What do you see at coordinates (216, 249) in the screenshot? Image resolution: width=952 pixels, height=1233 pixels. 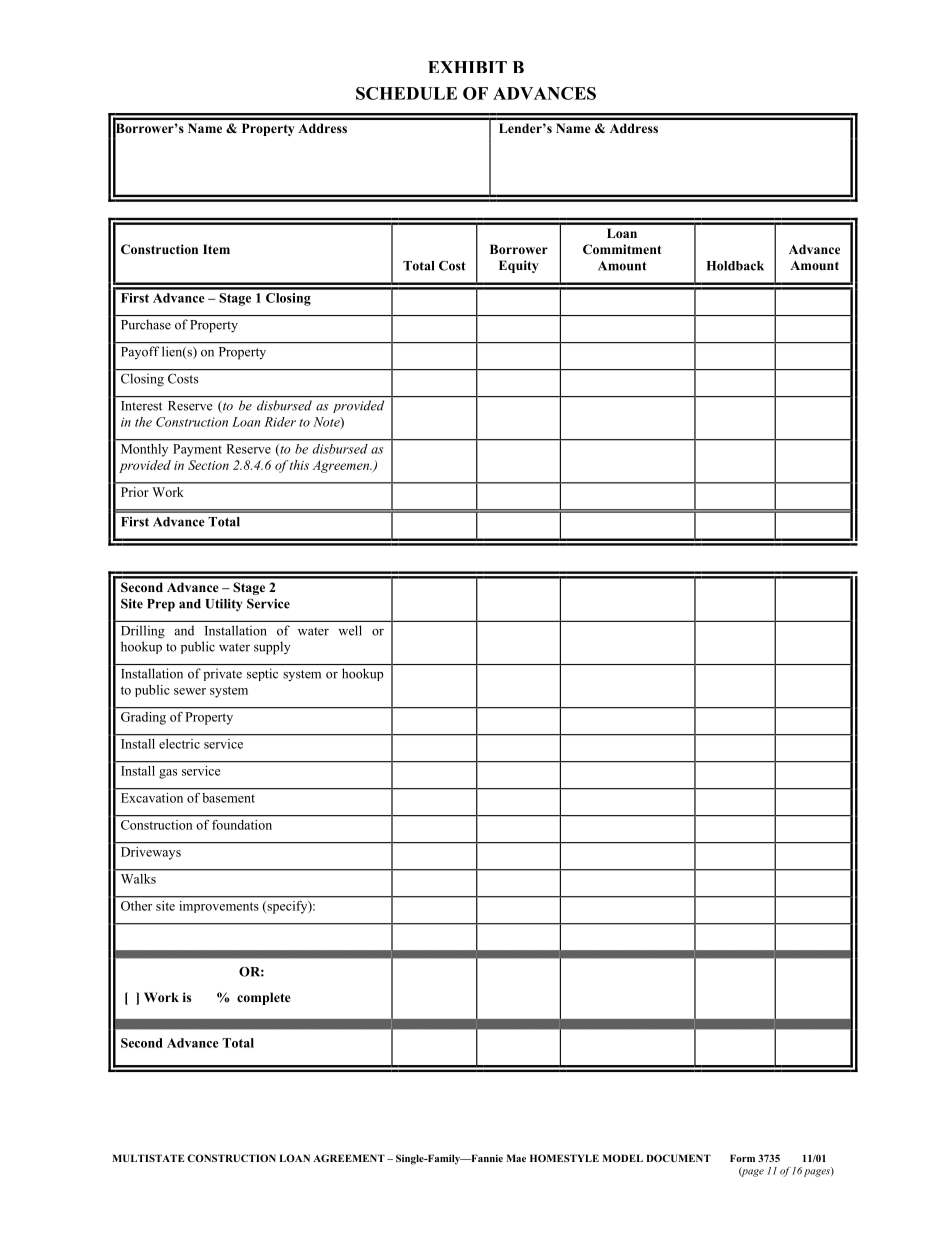 I see `Item` at bounding box center [216, 249].
